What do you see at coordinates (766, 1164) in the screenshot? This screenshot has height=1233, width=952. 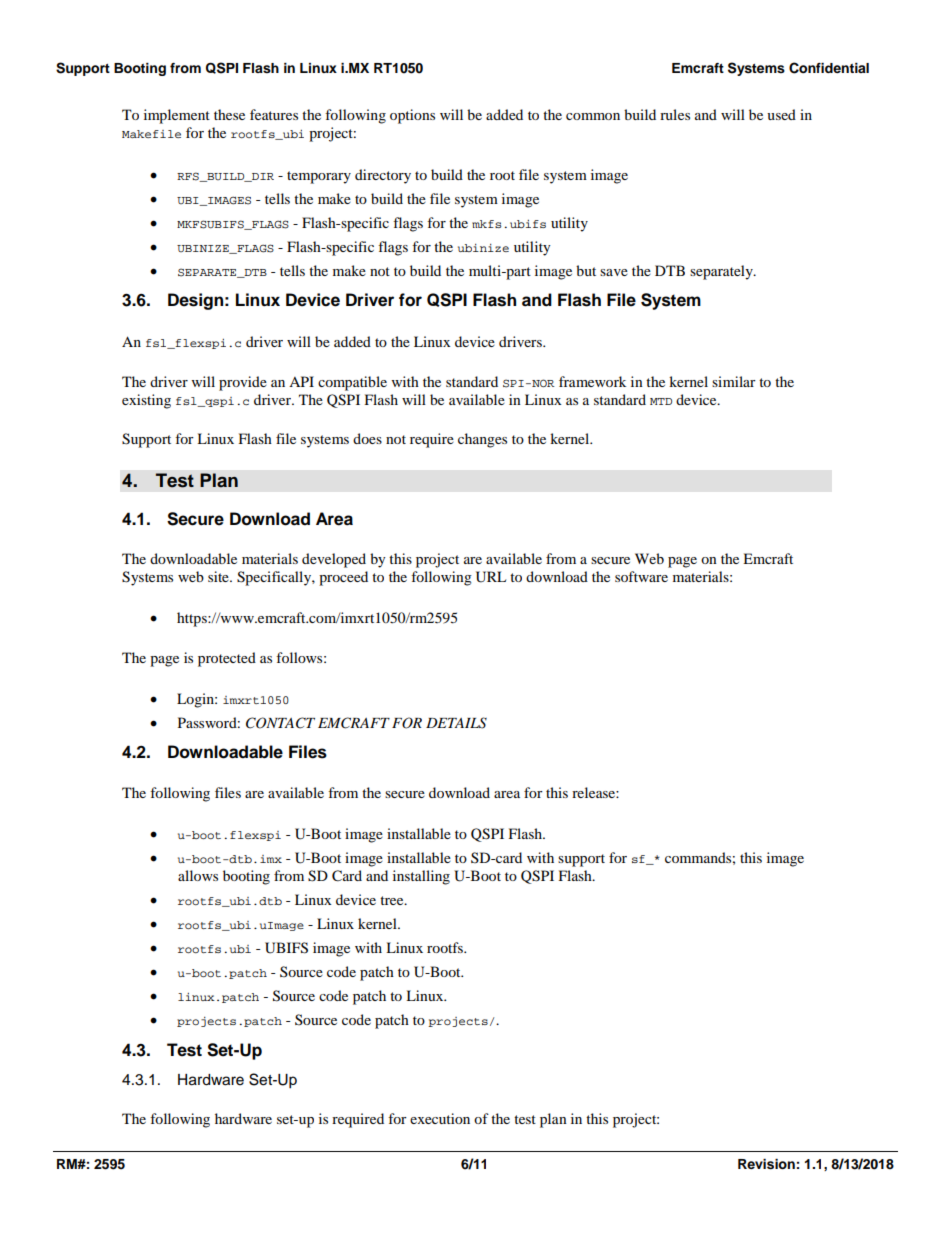 I see `Revision` at bounding box center [766, 1164].
